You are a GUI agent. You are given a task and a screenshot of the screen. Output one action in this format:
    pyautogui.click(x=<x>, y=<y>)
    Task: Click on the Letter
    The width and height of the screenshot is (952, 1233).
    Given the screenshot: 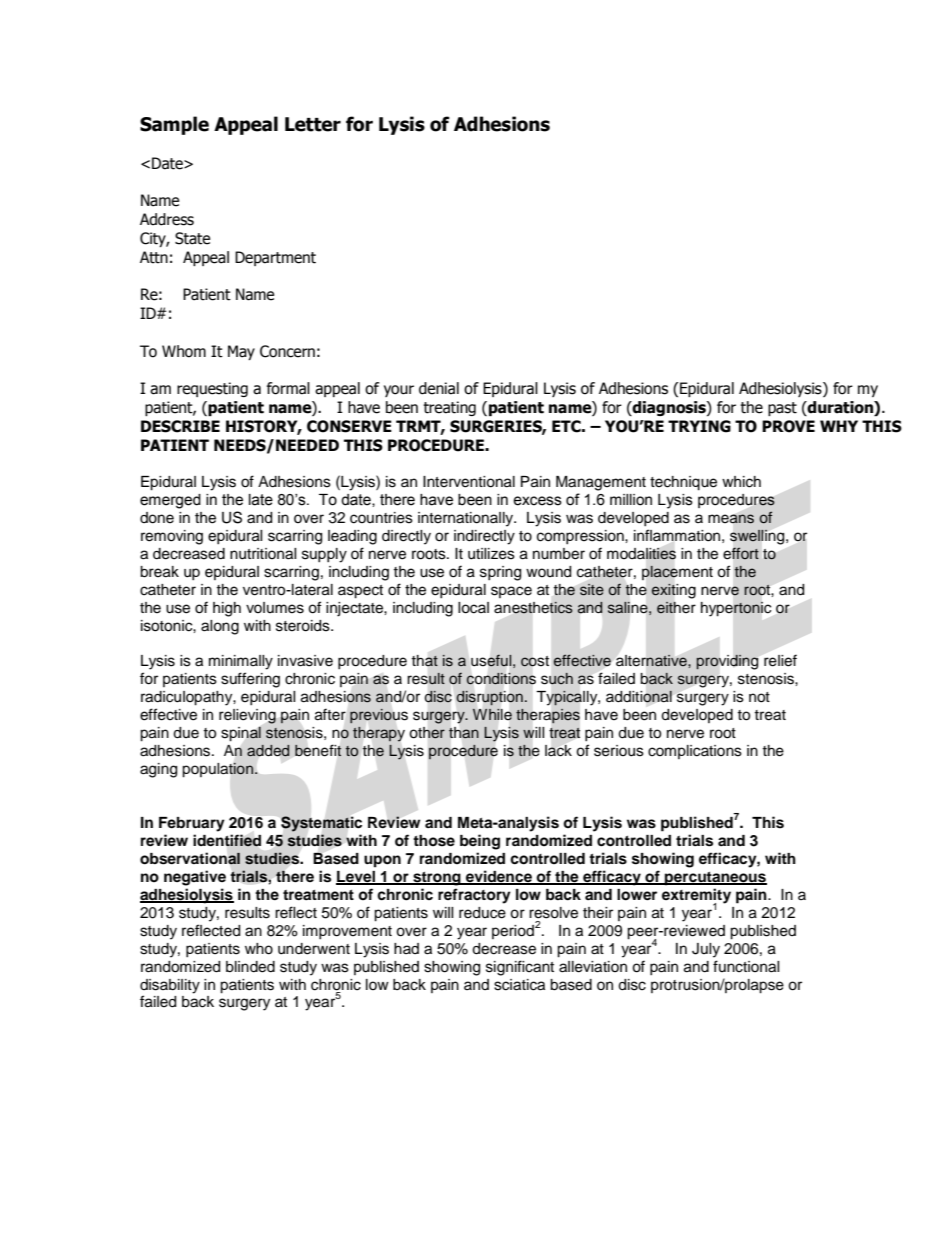 What is the action you would take?
    pyautogui.click(x=313, y=124)
